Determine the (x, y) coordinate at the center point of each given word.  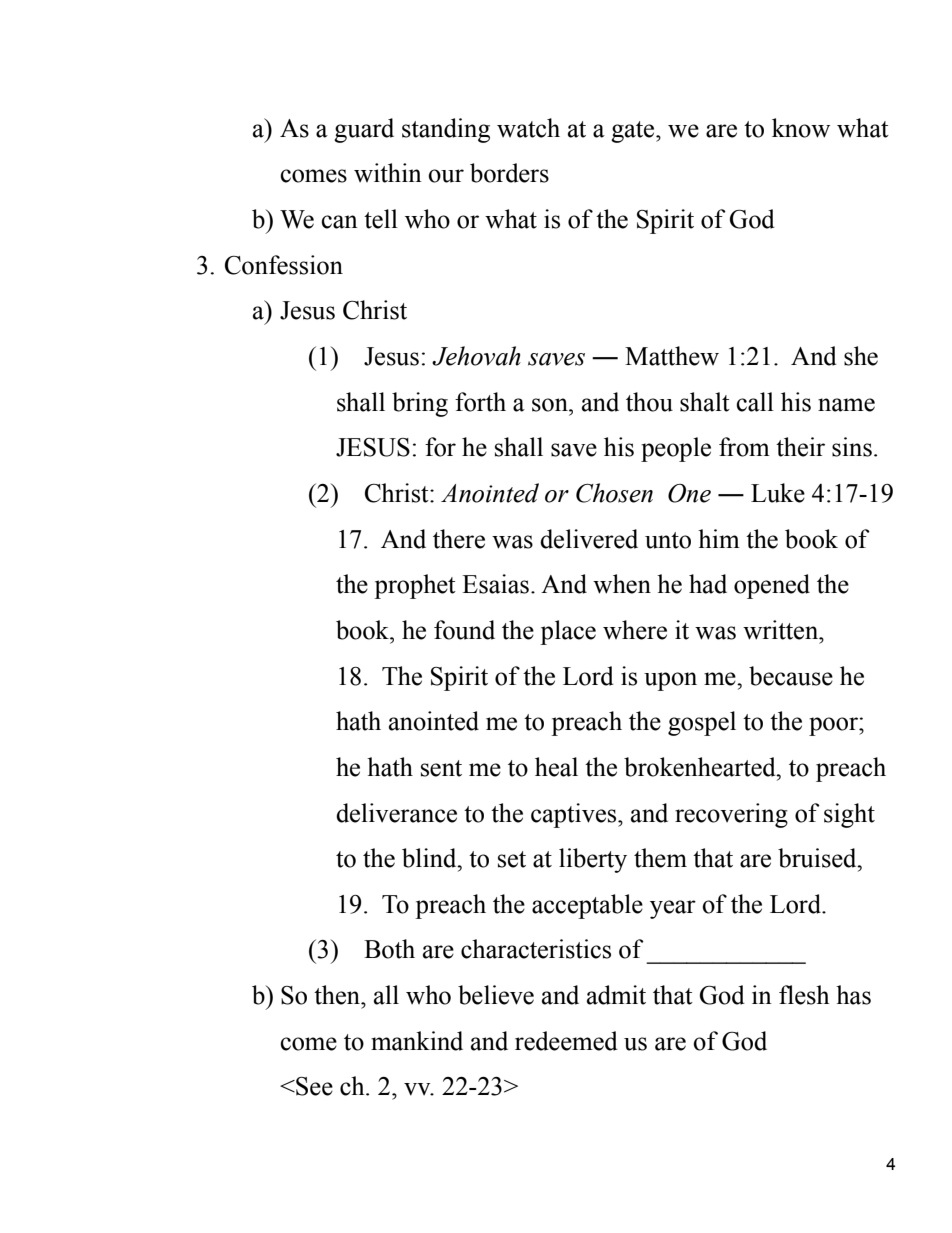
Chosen (614, 493)
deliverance (396, 813)
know (801, 128)
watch (528, 128)
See (313, 1086)
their (800, 447)
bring (420, 404)
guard (364, 130)
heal (556, 767)
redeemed (566, 1041)
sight (849, 815)
